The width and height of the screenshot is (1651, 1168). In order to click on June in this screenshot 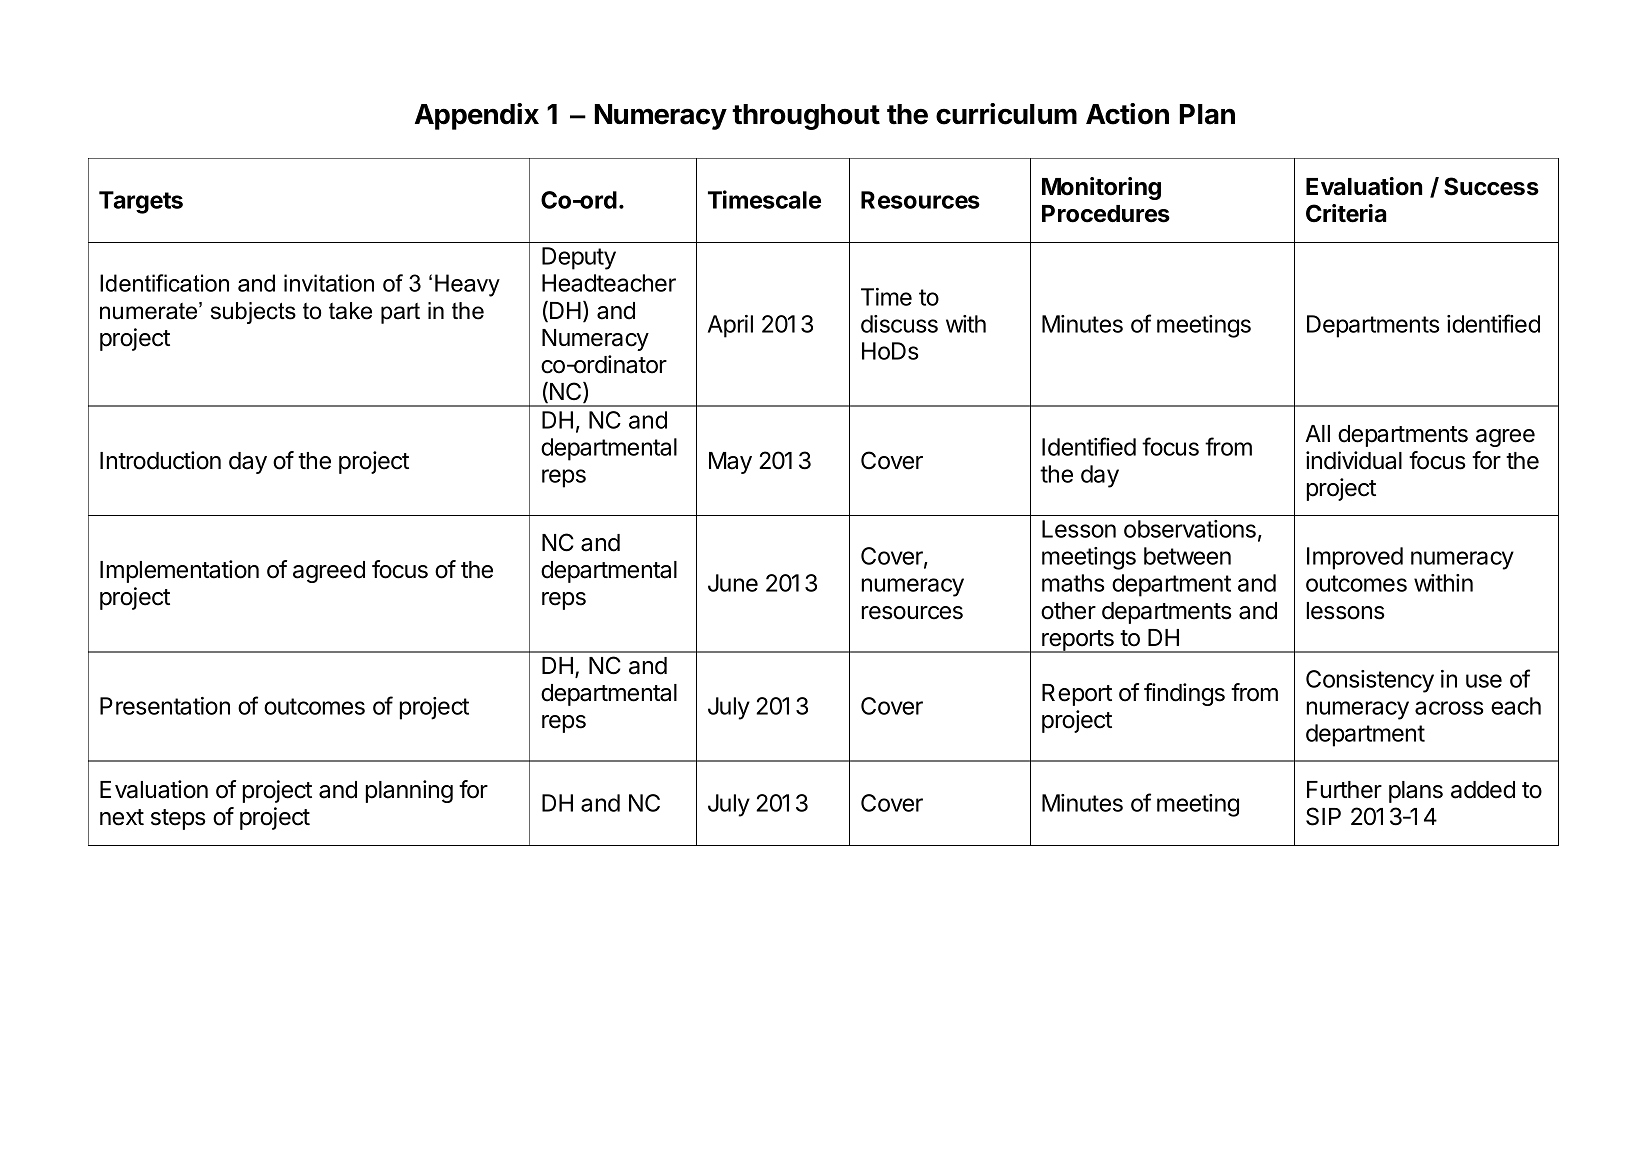, I will do `click(733, 583)`.
